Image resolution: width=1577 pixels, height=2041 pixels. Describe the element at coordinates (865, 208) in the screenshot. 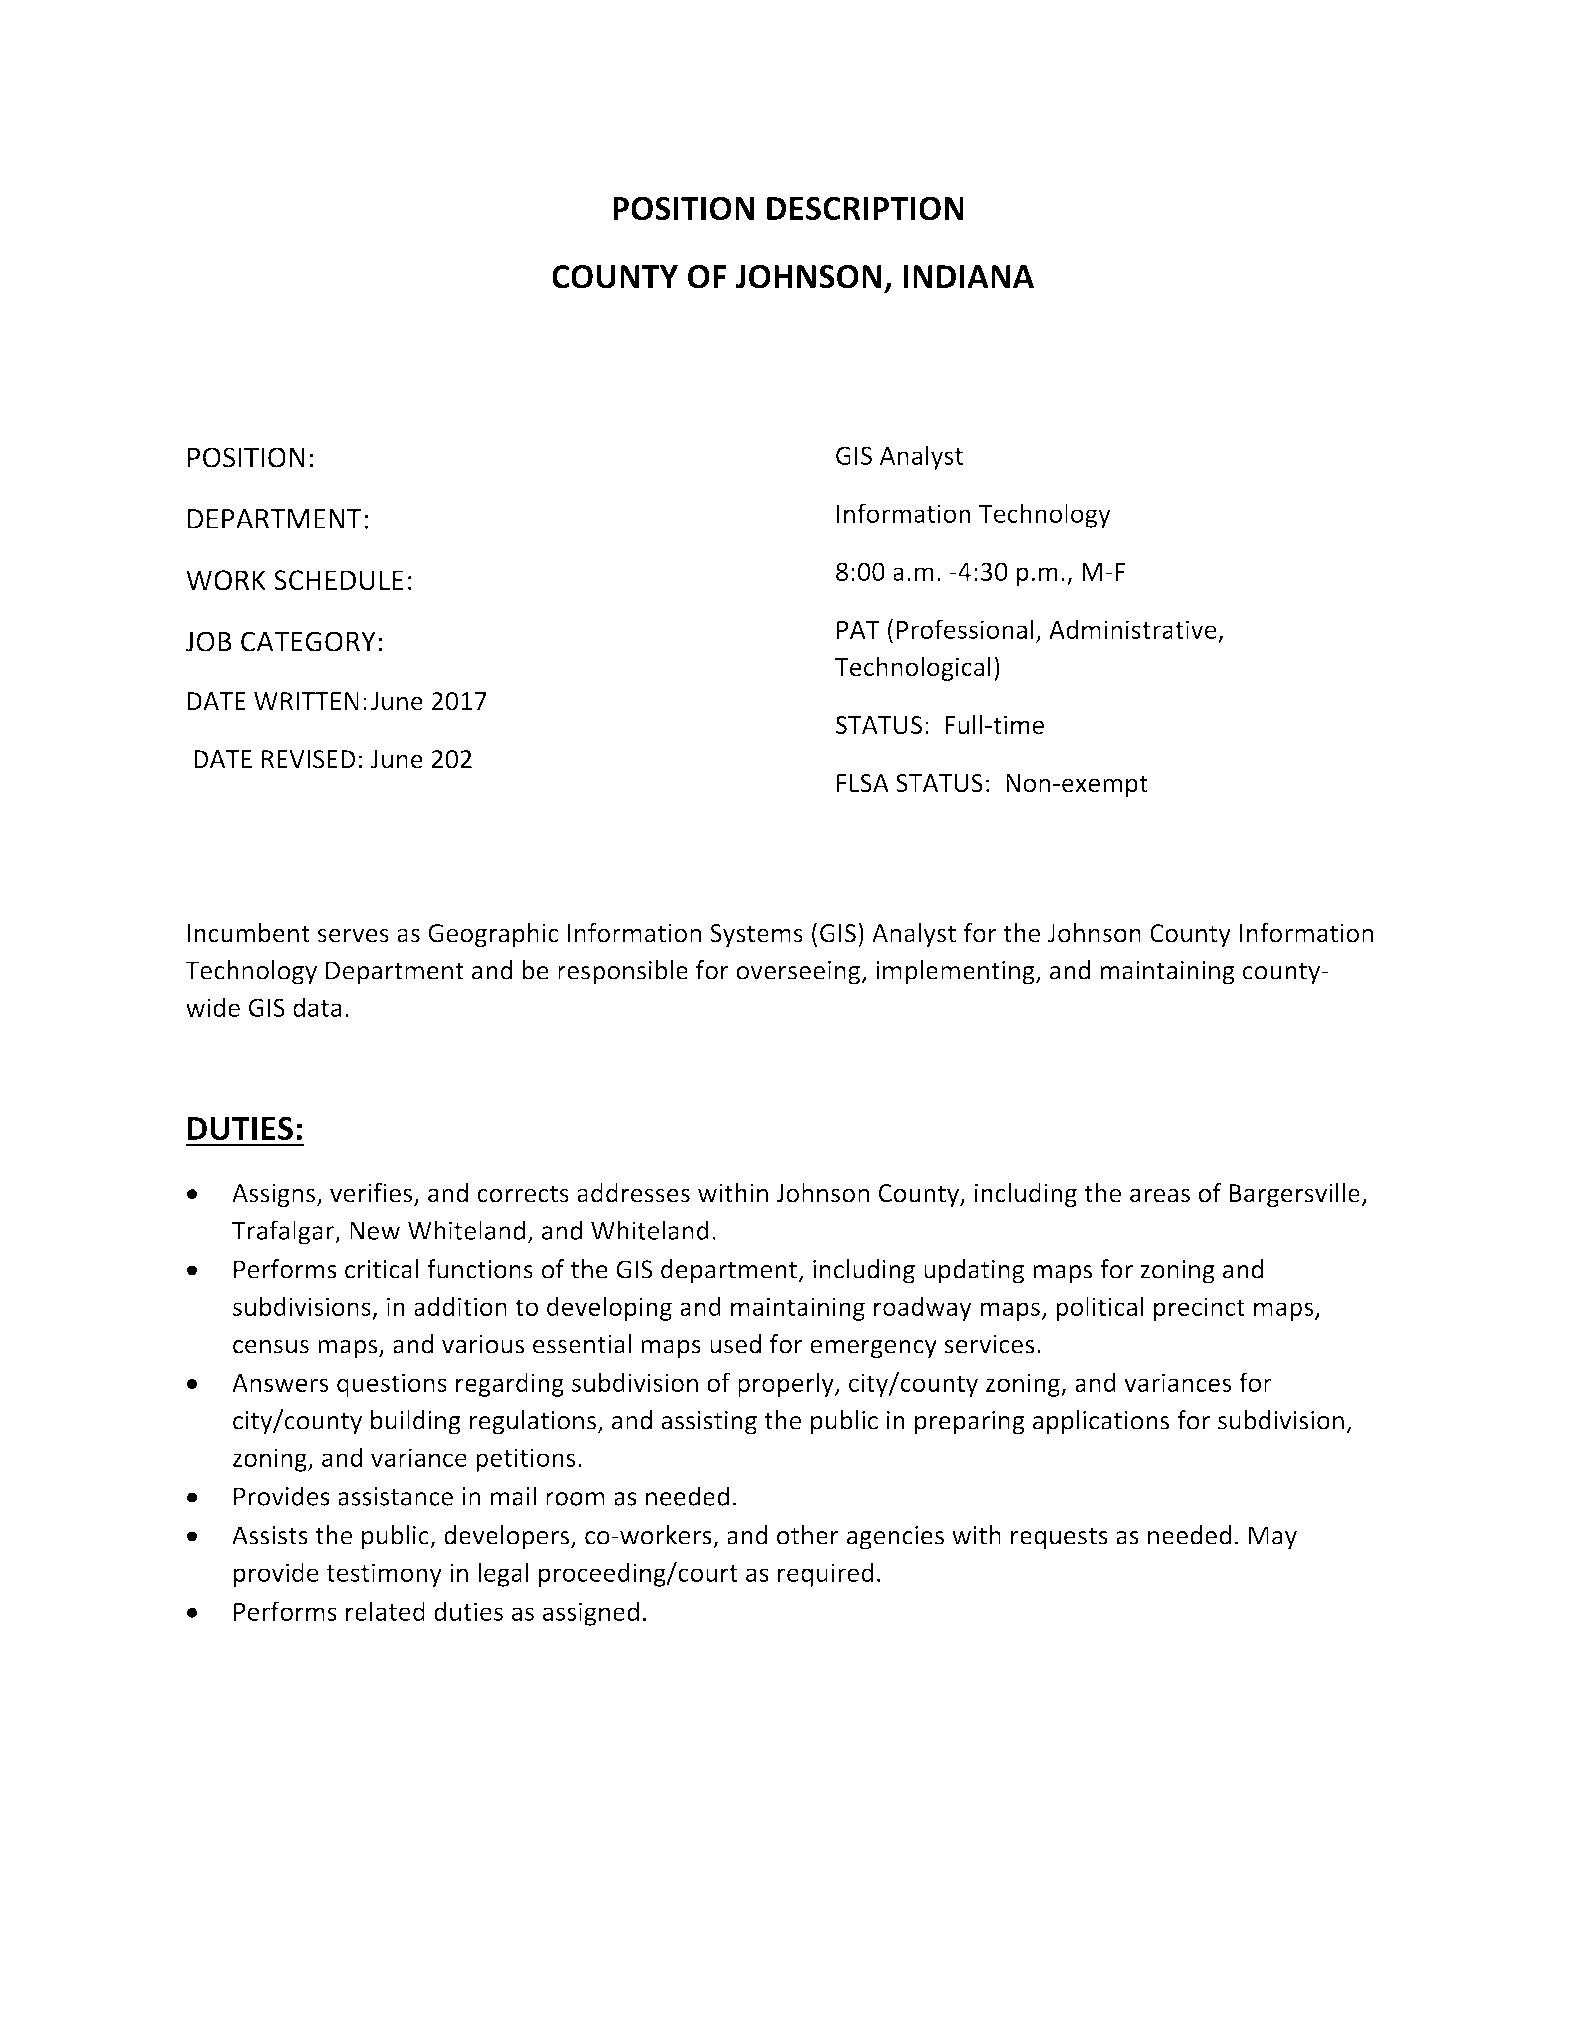

I see `DESCRIPTION` at that location.
